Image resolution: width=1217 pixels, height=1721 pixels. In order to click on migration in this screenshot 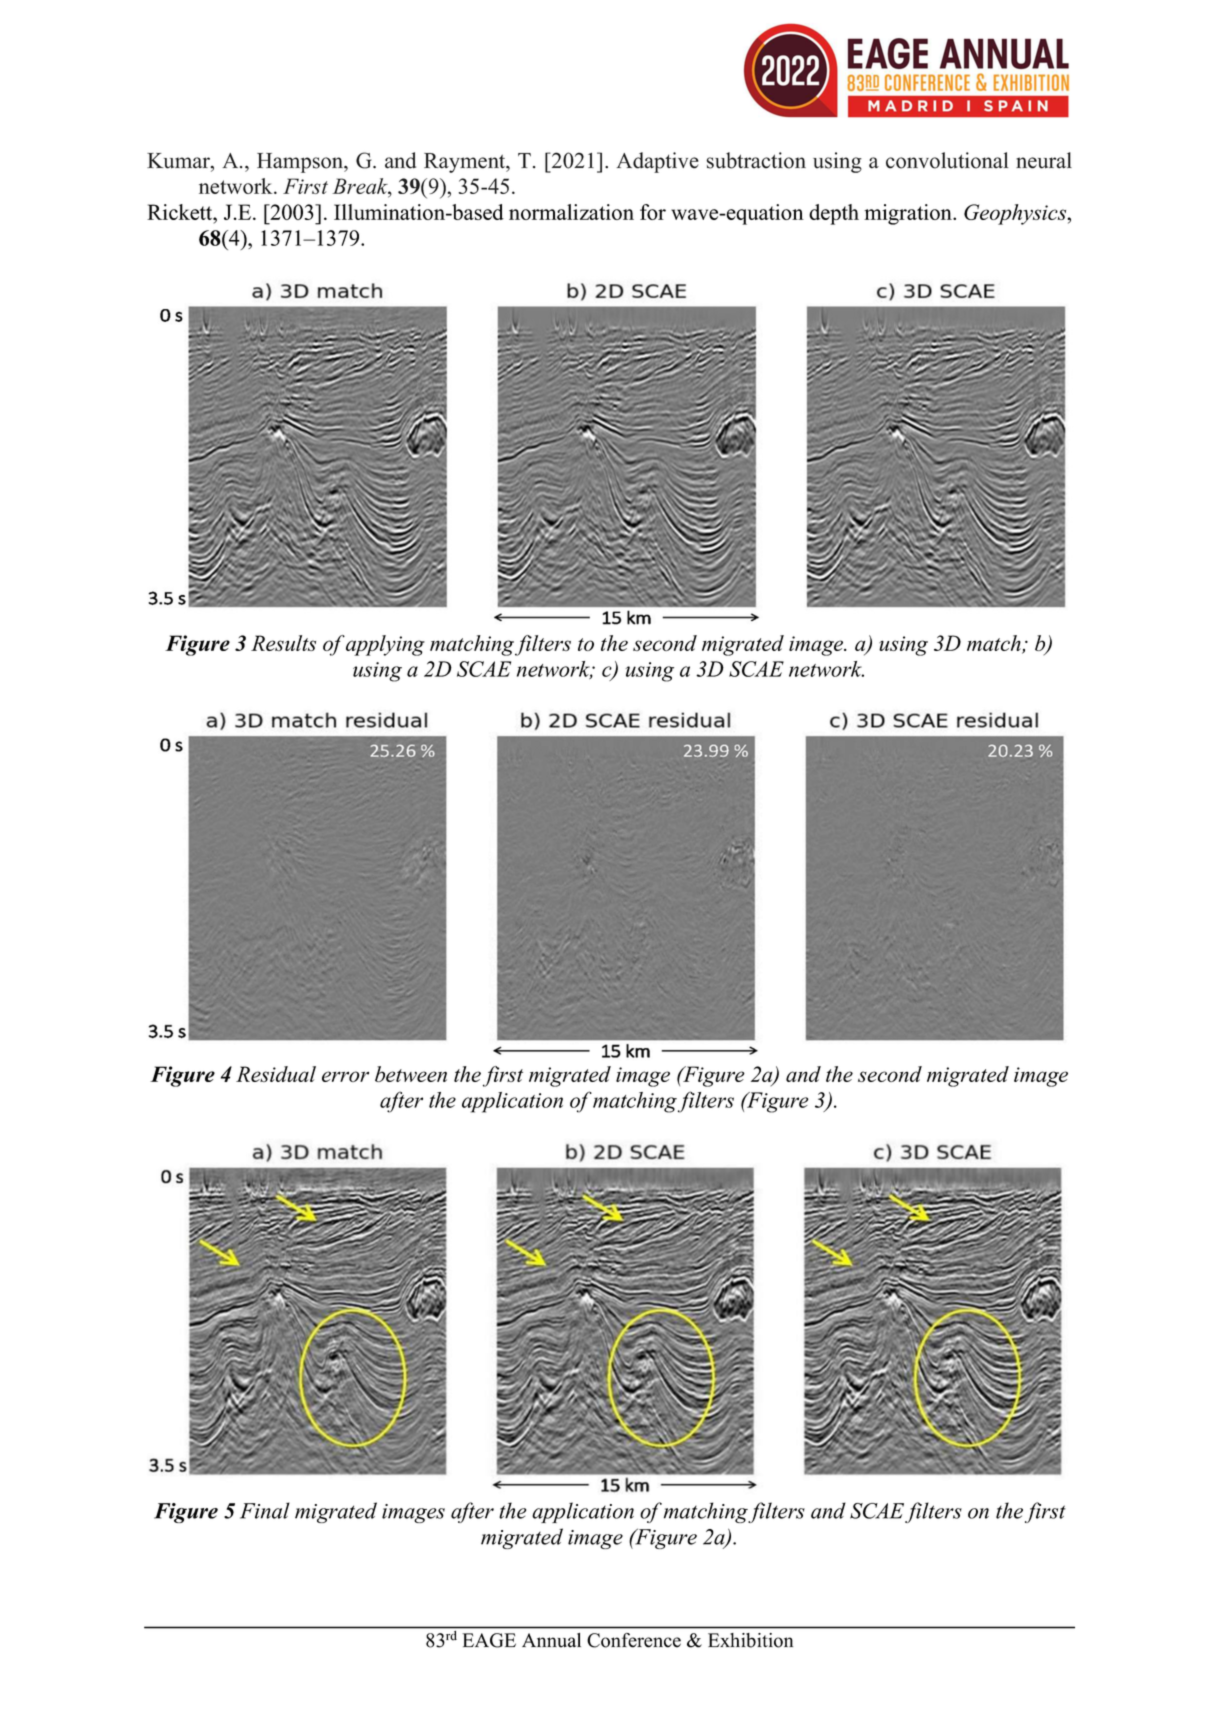, I will do `click(909, 214)`.
